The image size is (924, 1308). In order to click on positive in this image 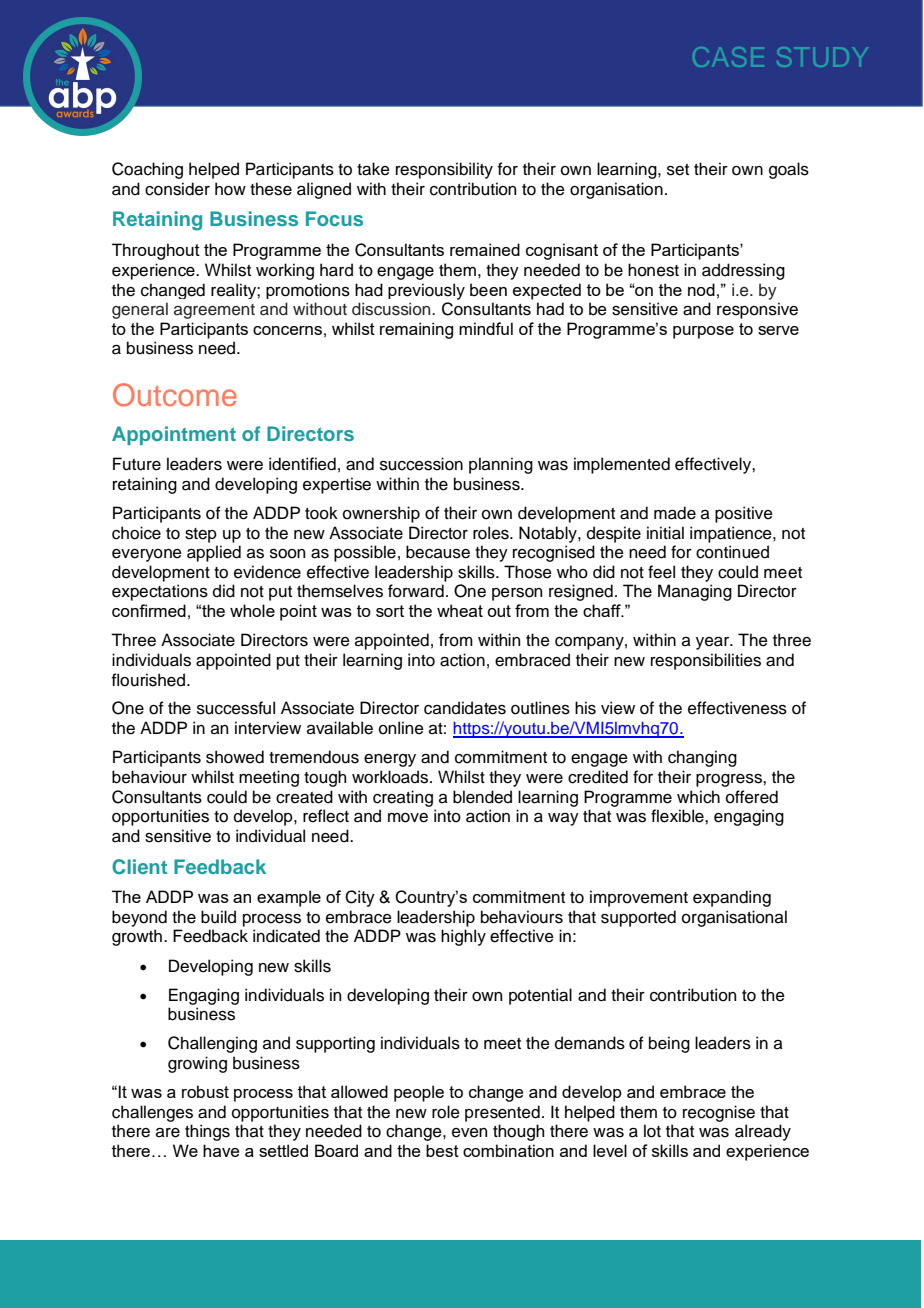, I will do `click(744, 514)`.
